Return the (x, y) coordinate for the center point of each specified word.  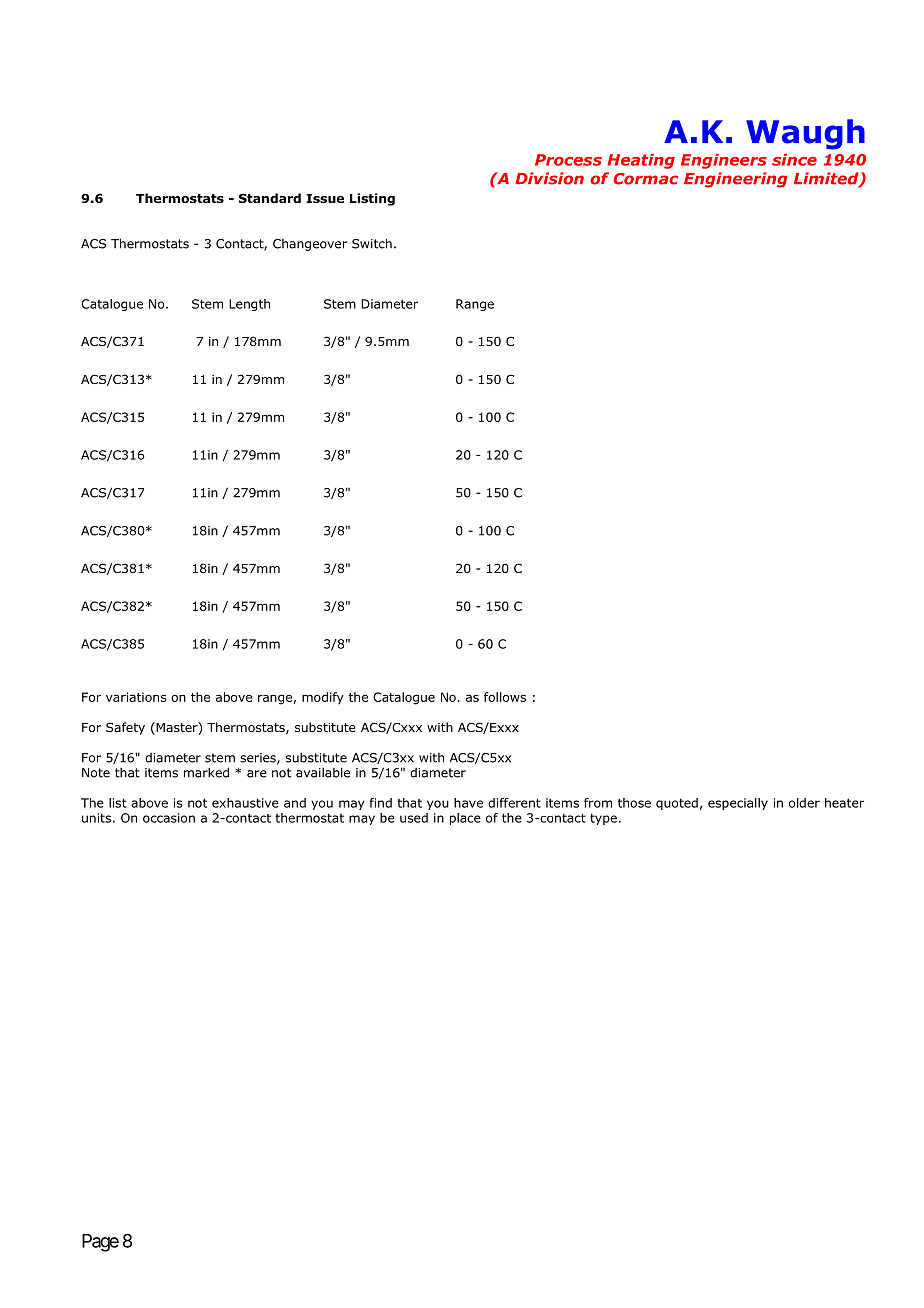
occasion (169, 818)
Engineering (736, 180)
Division (549, 178)
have (468, 803)
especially (738, 804)
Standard (270, 198)
